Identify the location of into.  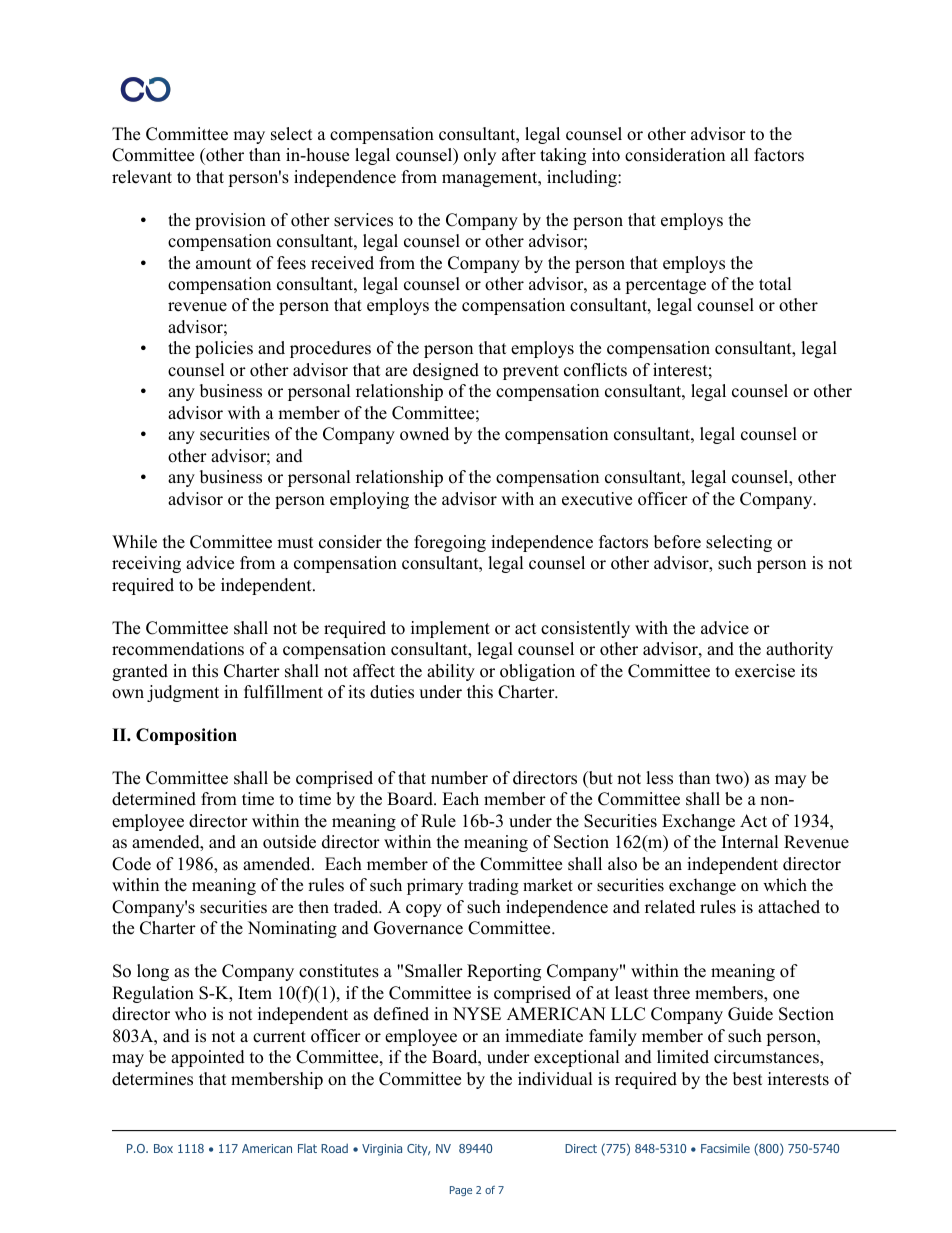
(606, 155).
